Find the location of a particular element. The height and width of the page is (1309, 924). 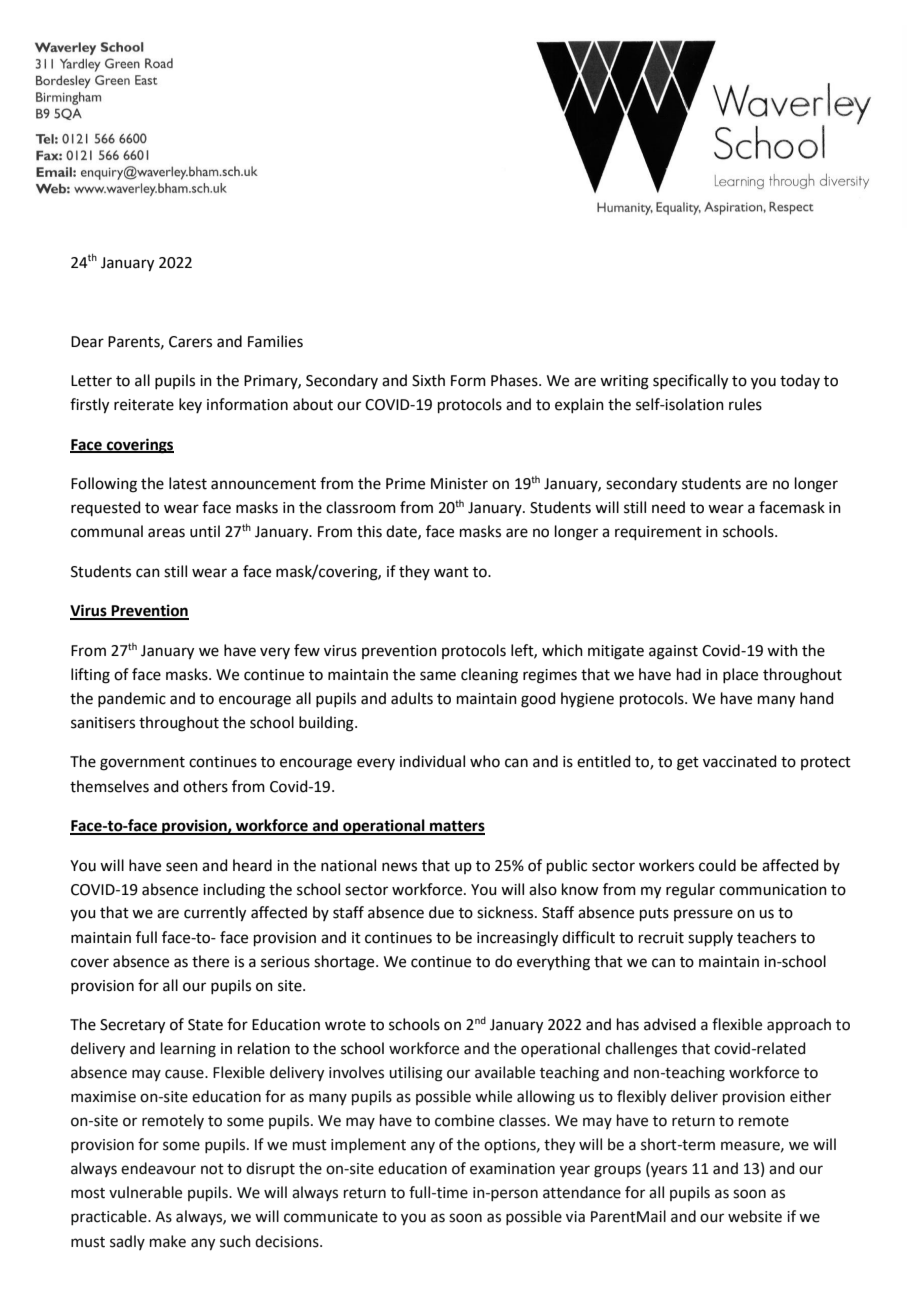

place is located at coordinates (740, 675).
